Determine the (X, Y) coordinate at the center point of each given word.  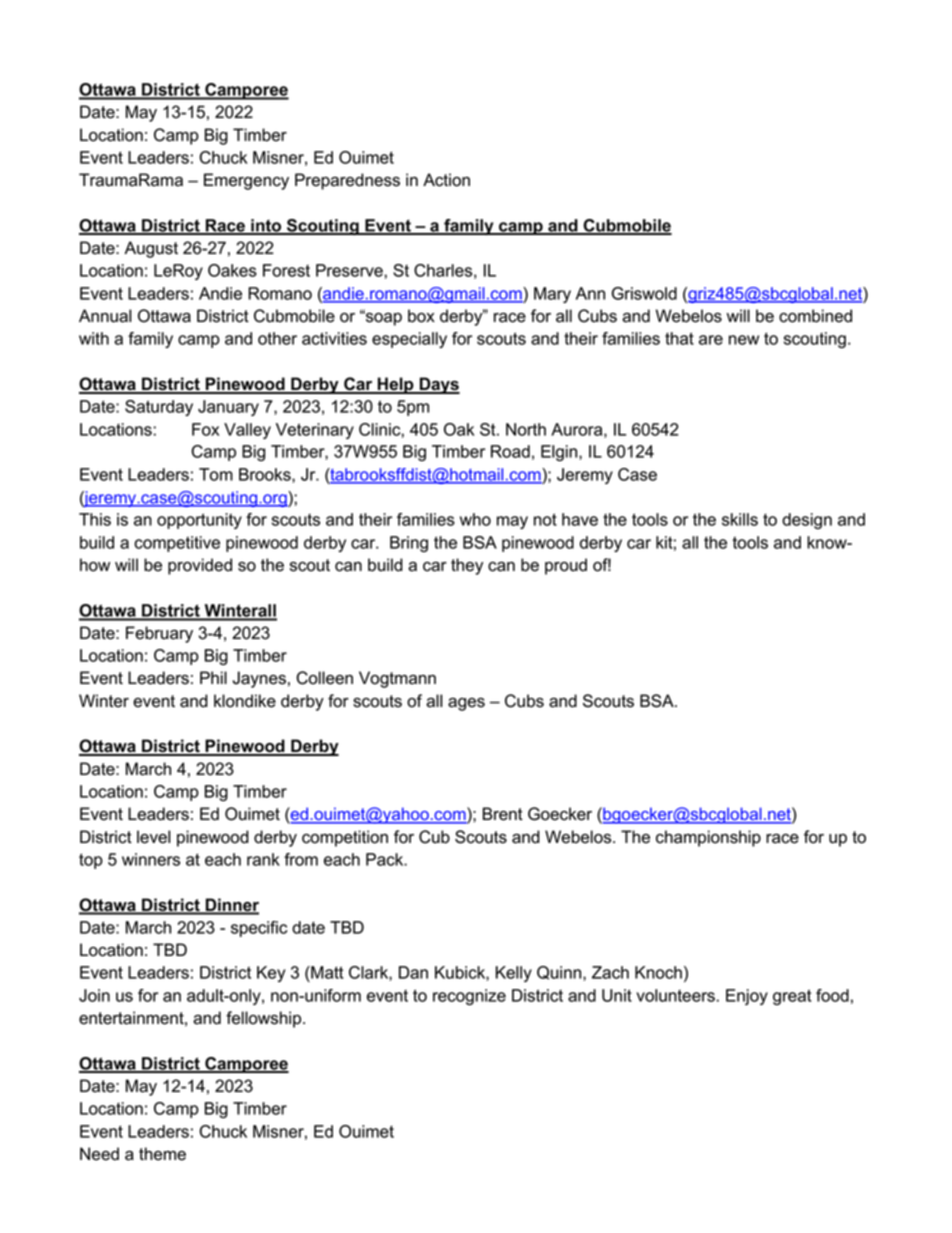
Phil (213, 677)
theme (162, 1154)
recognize (469, 997)
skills (740, 519)
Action (446, 180)
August (151, 249)
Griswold (644, 293)
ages (466, 704)
